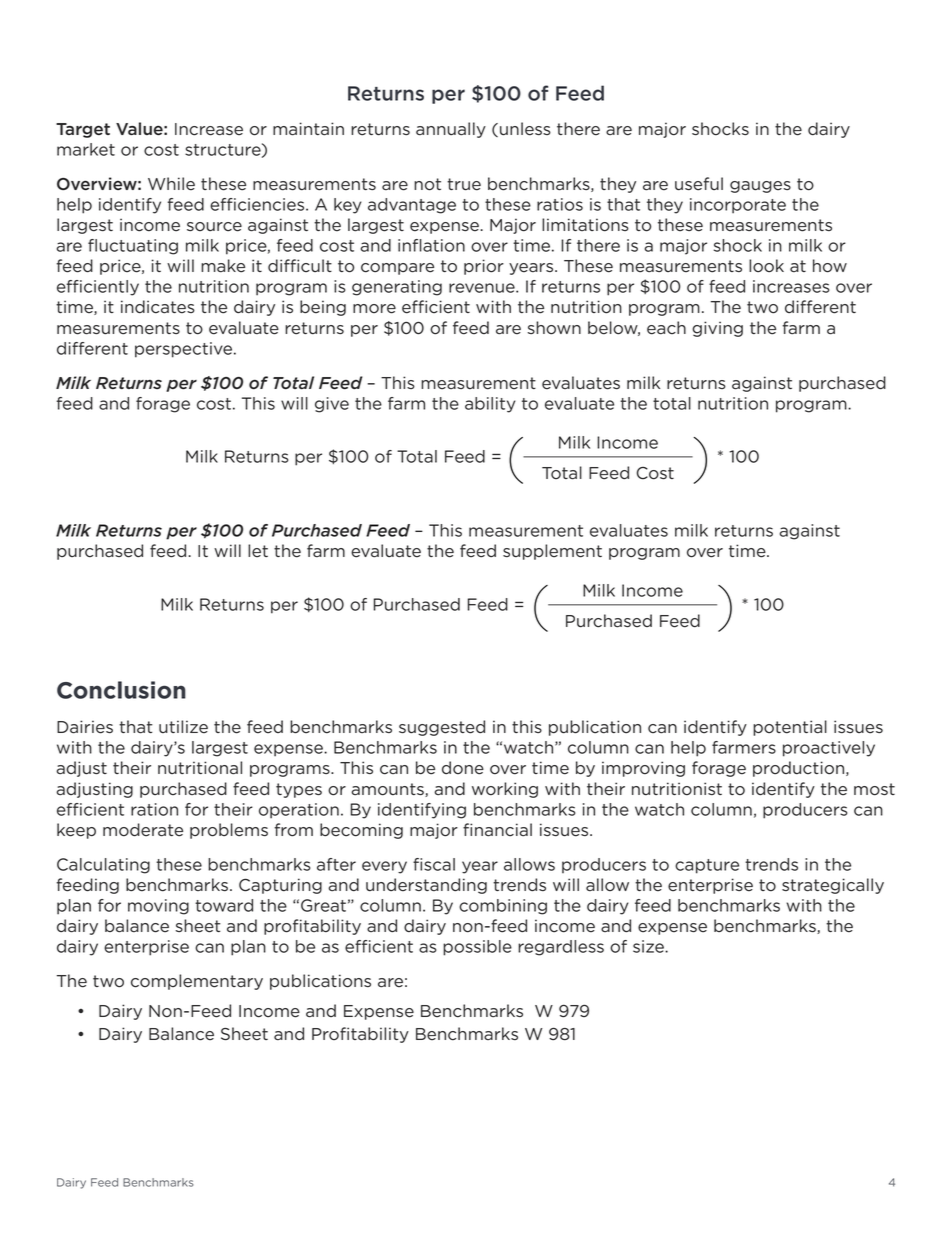 This screenshot has height=1233, width=952. Describe the element at coordinates (717, 329) in the screenshot. I see `giving` at that location.
